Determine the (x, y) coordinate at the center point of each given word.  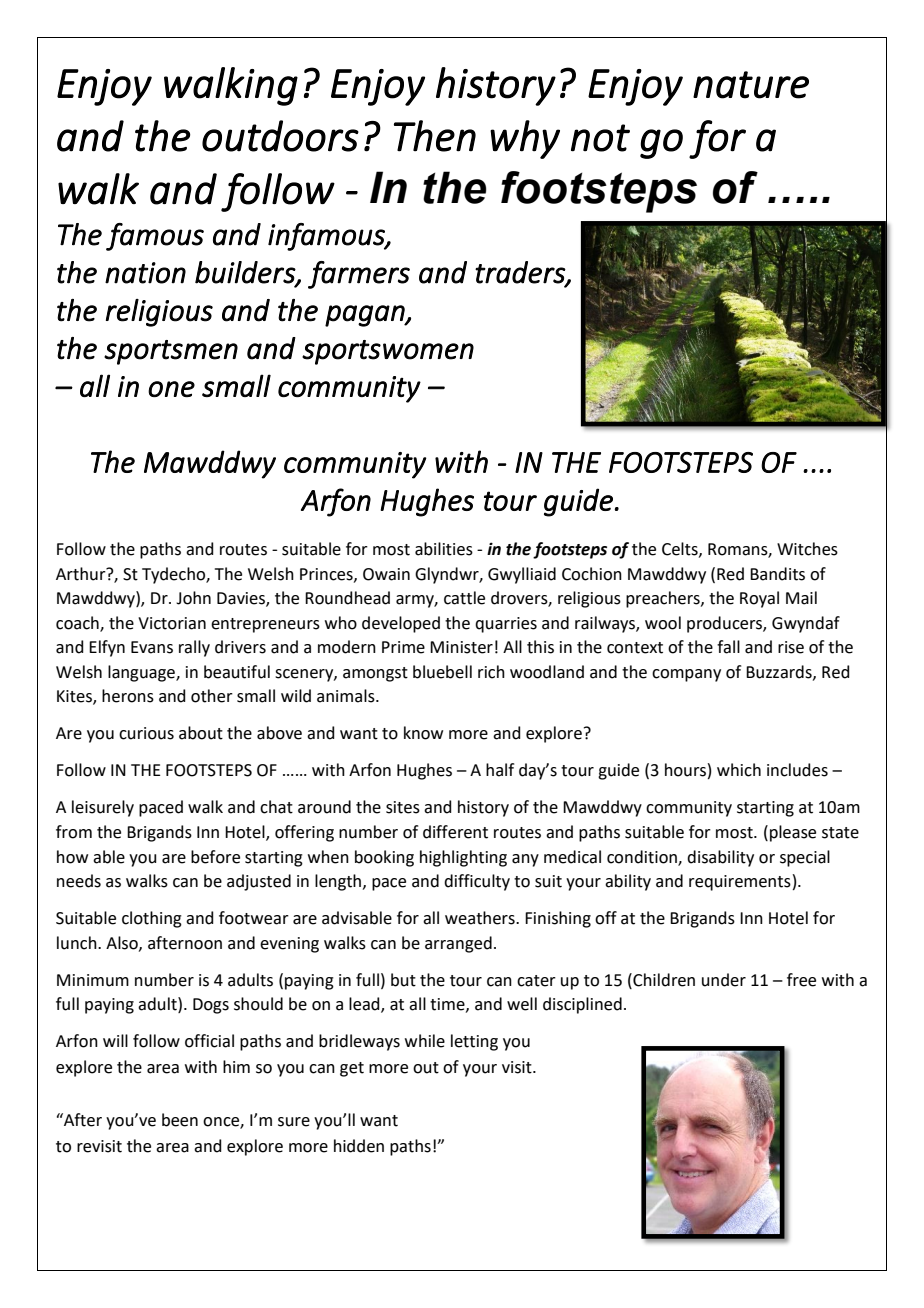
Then (435, 136)
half (500, 770)
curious (146, 733)
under (724, 980)
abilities (444, 549)
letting (474, 1042)
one (171, 389)
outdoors (280, 136)
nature (751, 85)
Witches (807, 549)
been (180, 1120)
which (739, 770)
